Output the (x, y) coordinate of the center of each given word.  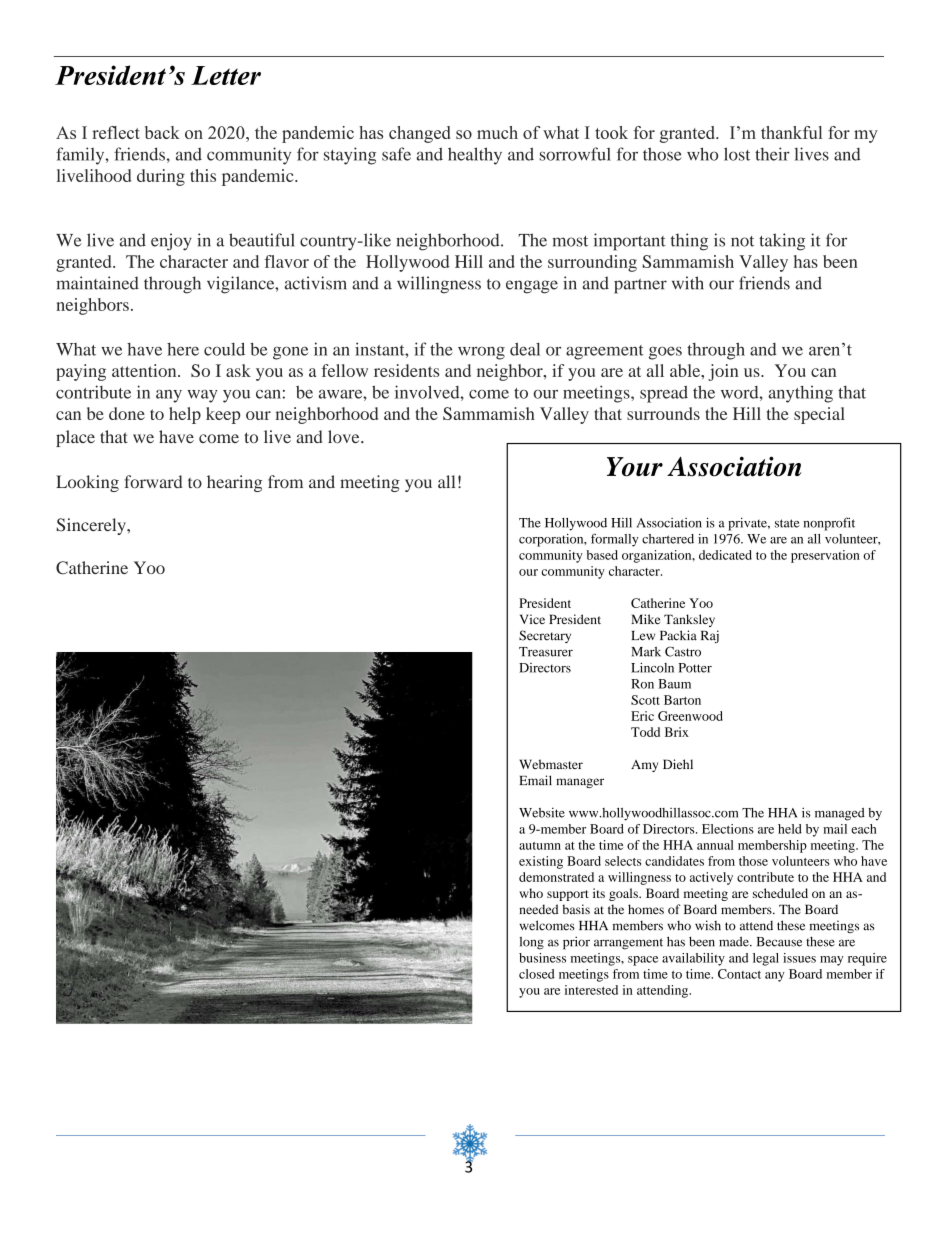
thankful (791, 132)
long (531, 943)
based (602, 555)
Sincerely (92, 526)
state (787, 523)
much (497, 132)
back (162, 132)
